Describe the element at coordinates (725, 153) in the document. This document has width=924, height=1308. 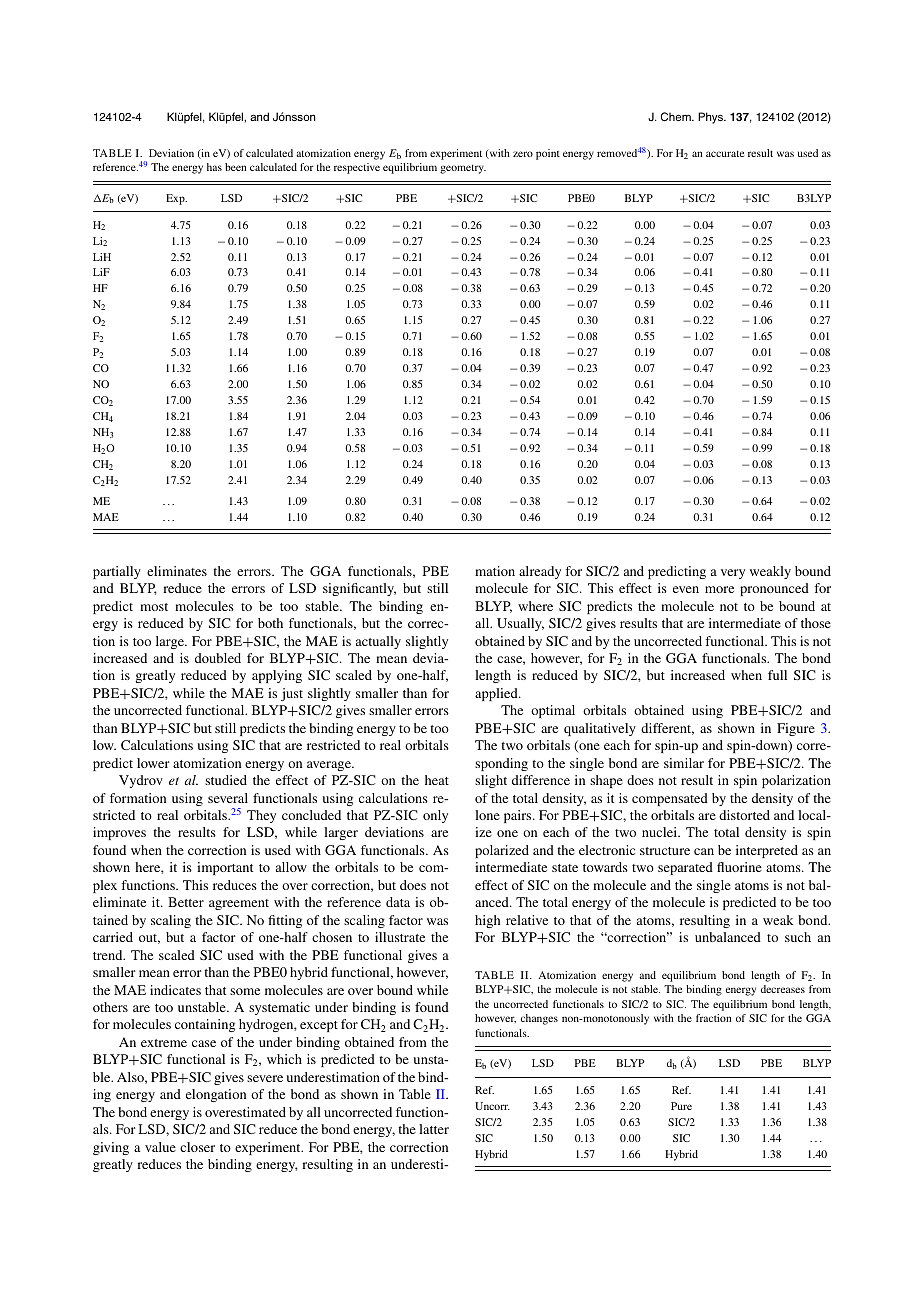
I see `accurate` at that location.
